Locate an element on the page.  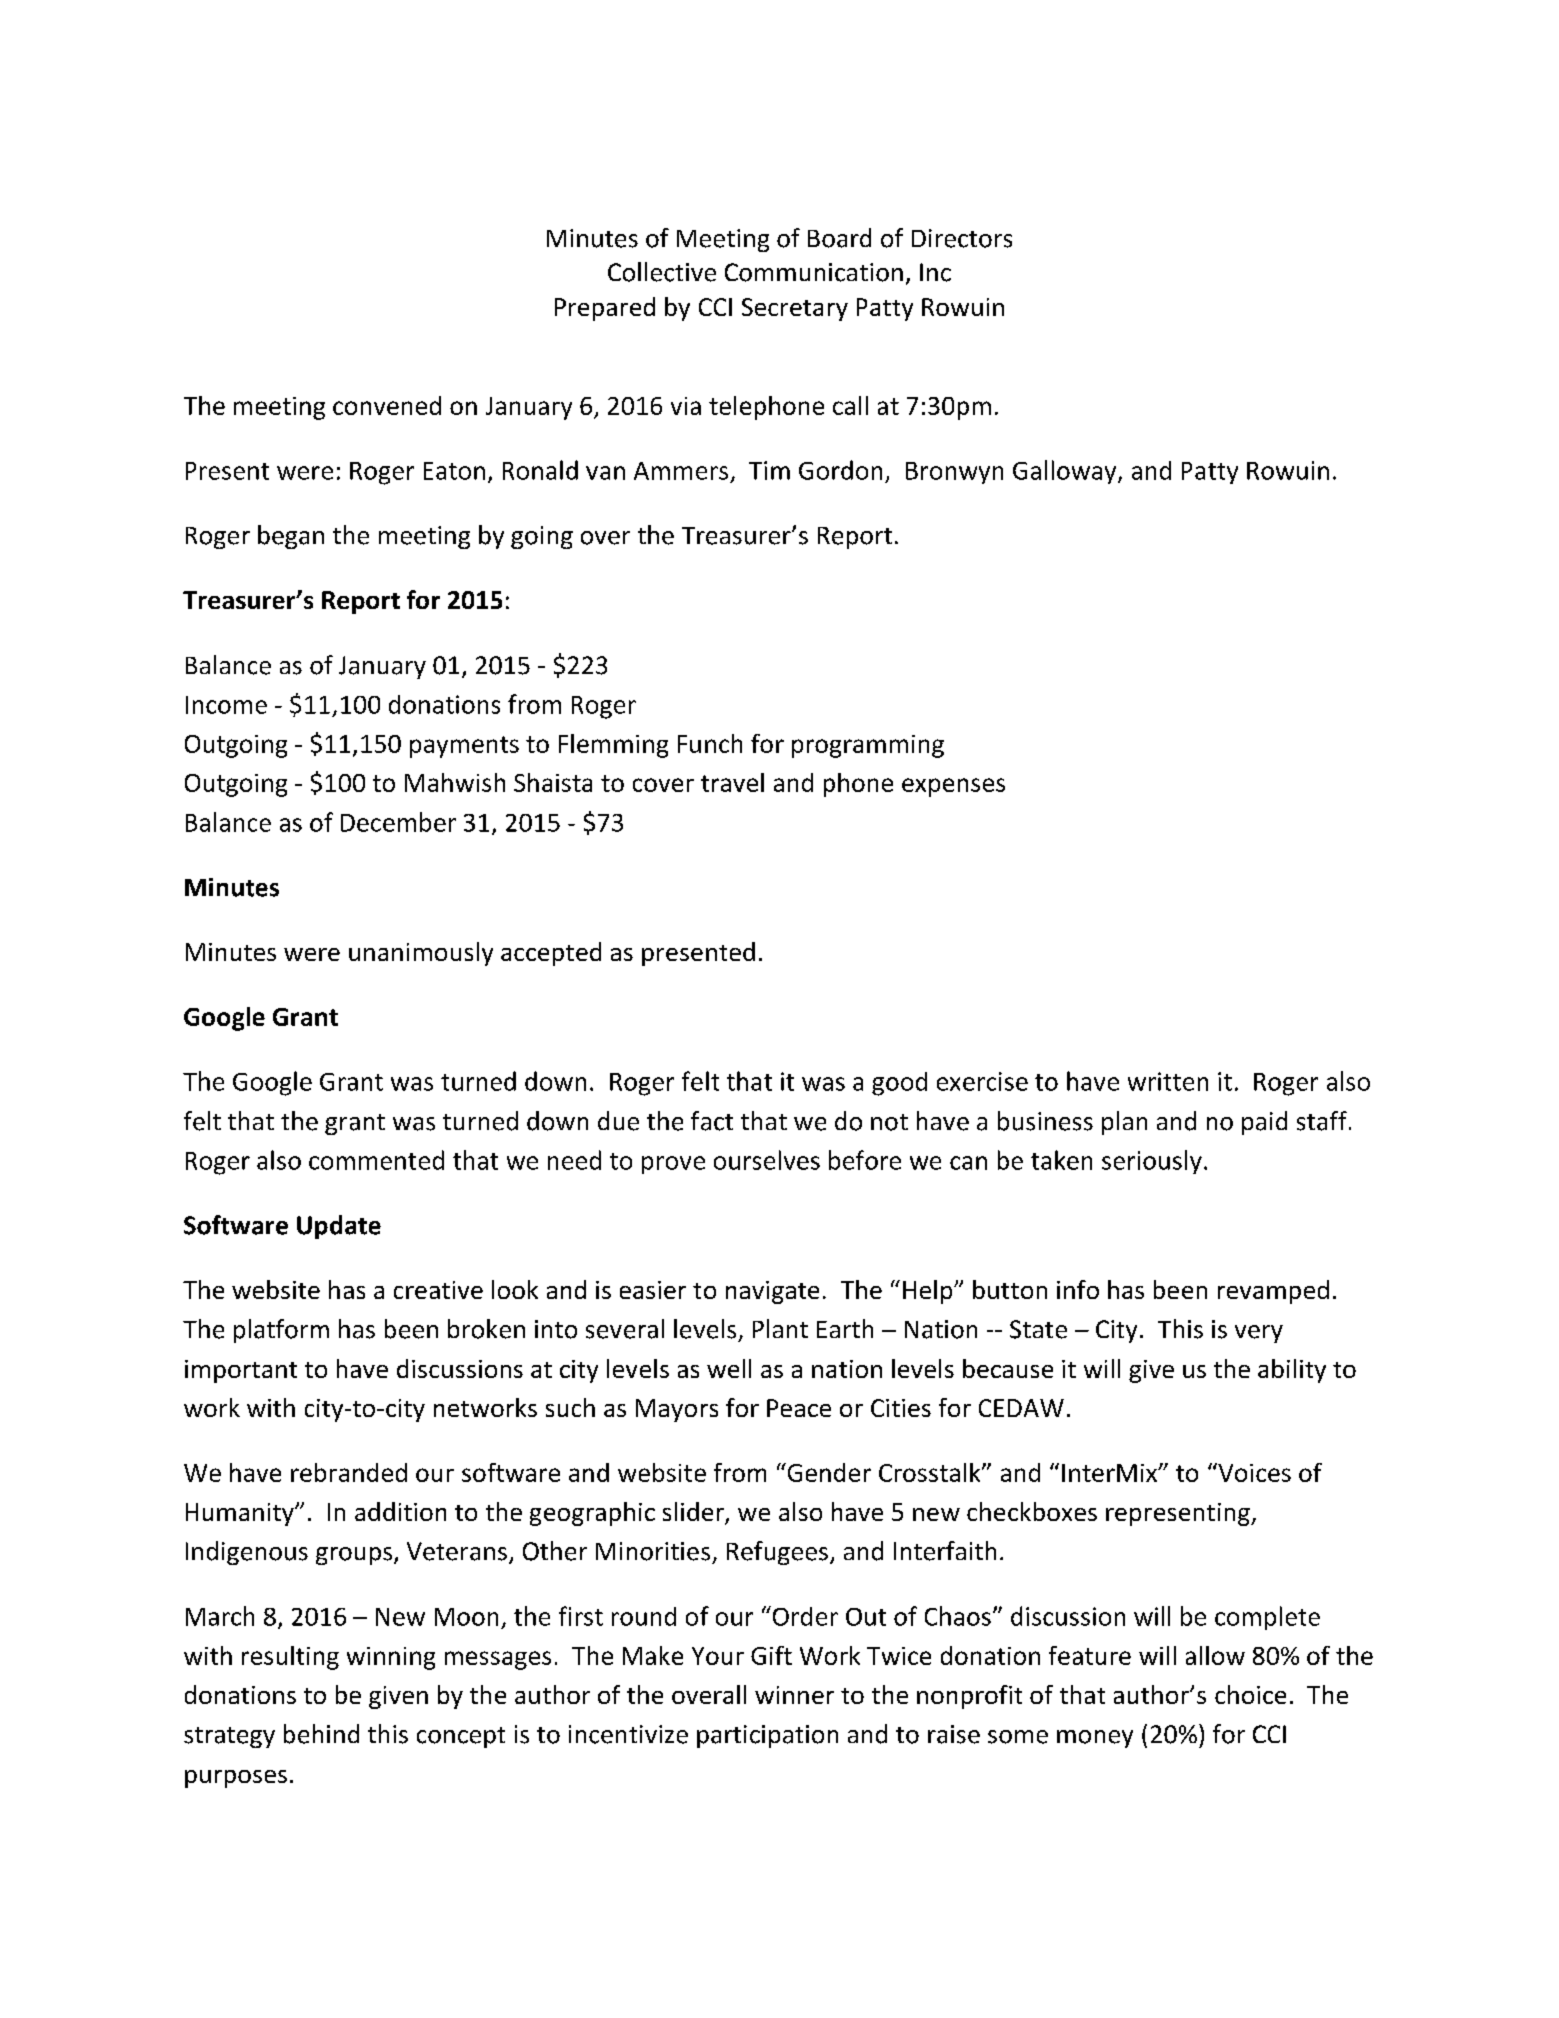
behind is located at coordinates (321, 1734).
